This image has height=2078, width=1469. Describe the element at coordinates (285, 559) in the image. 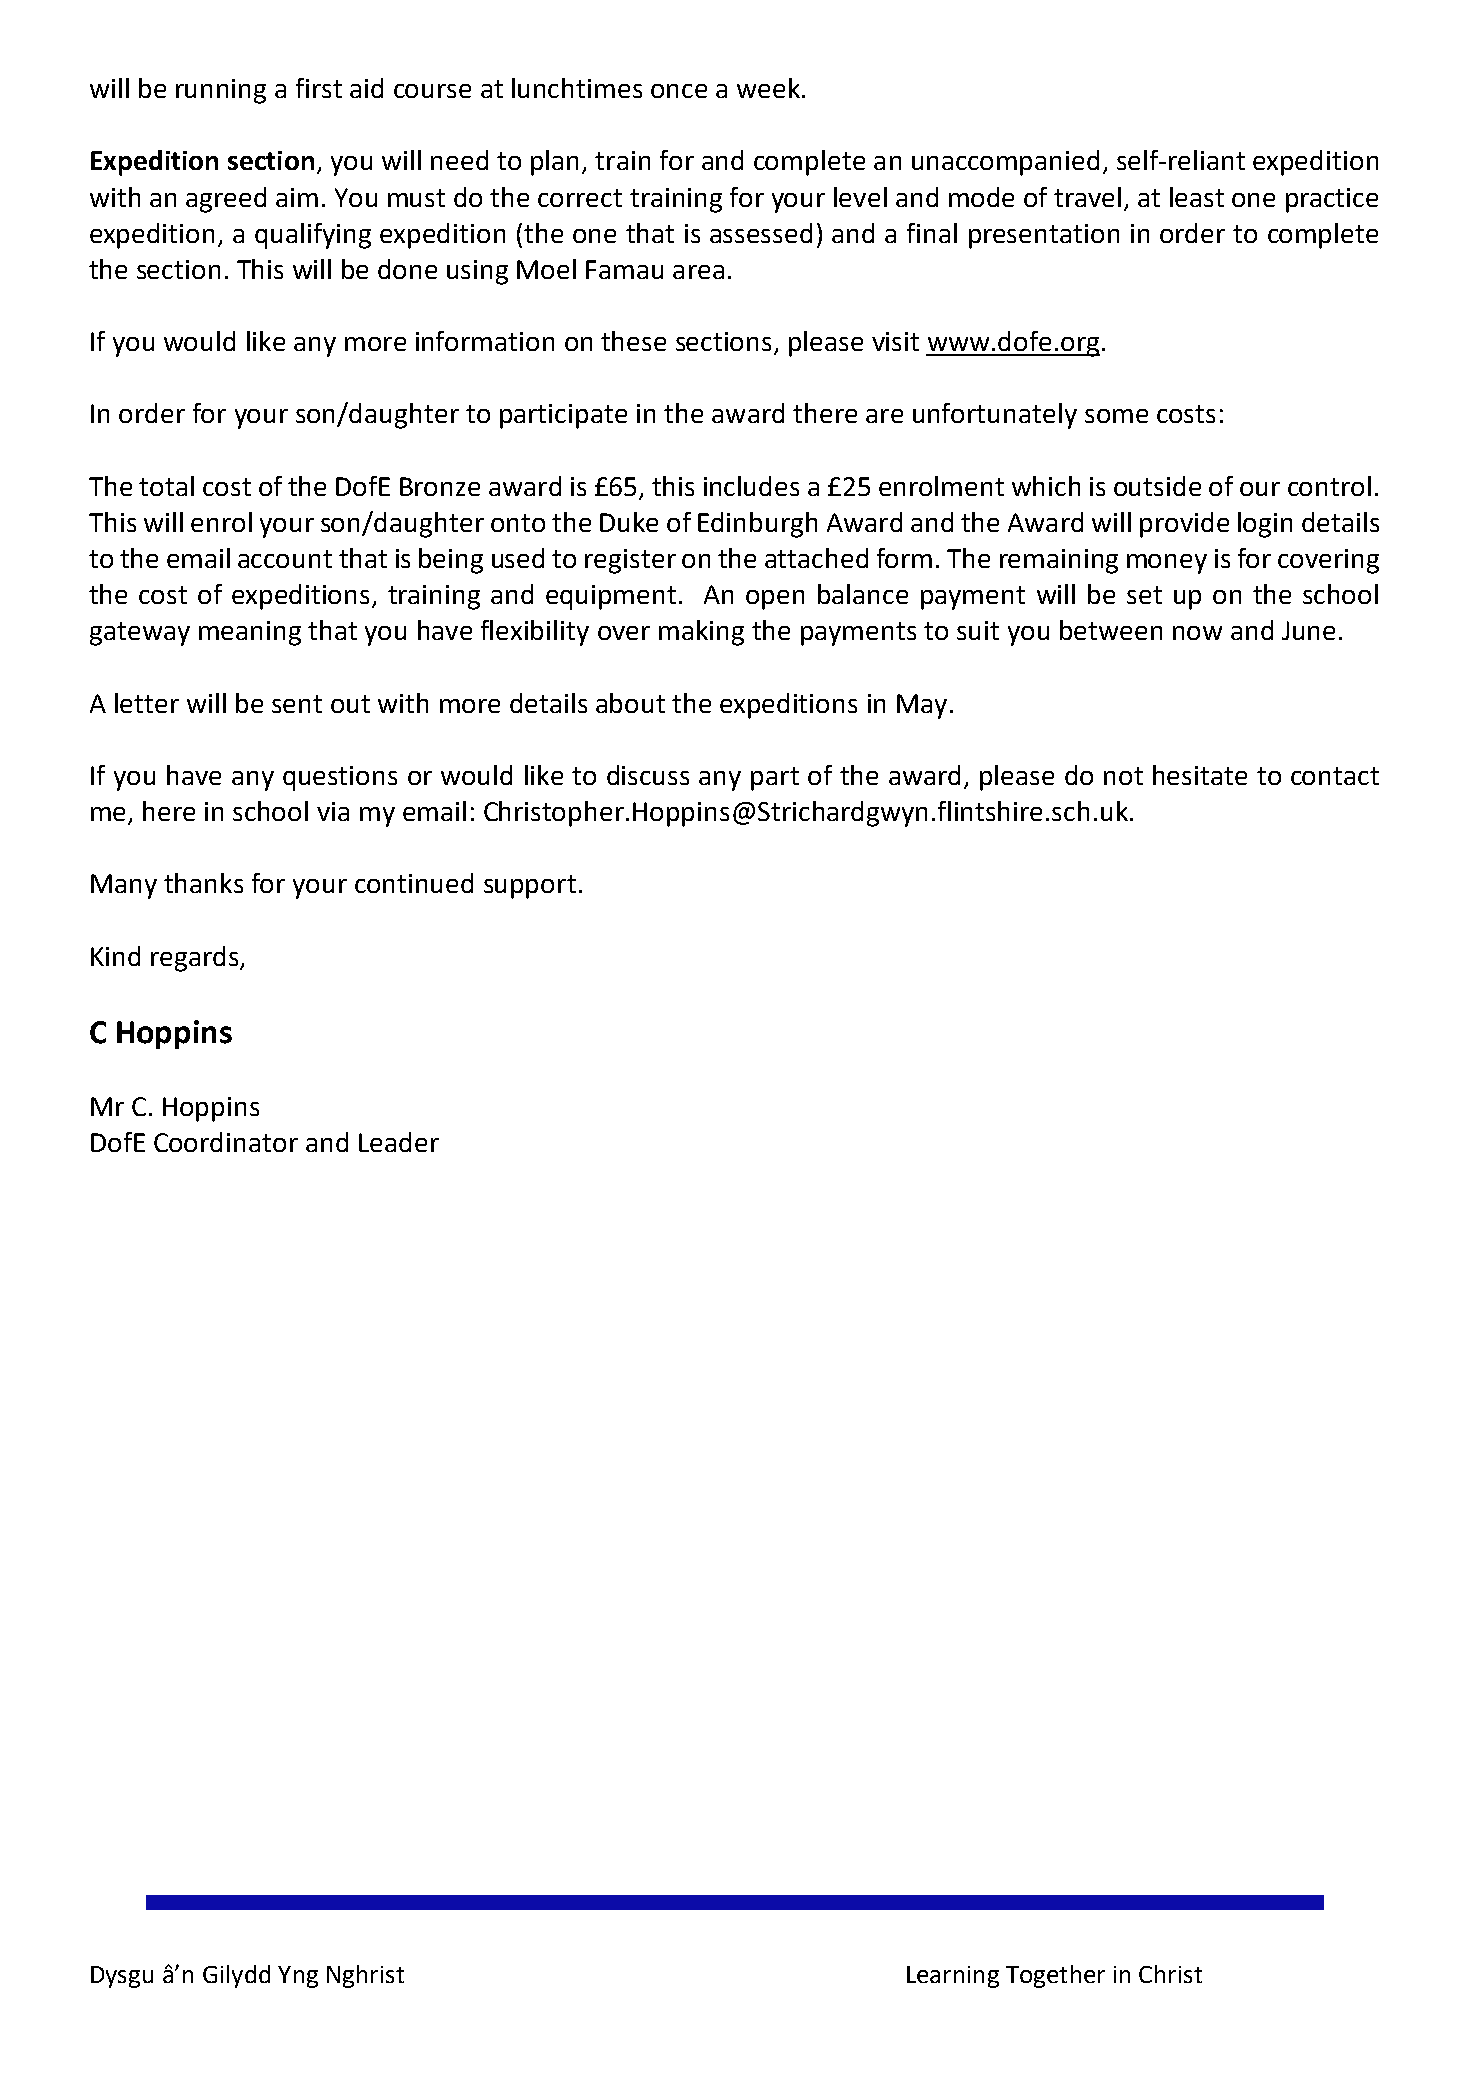

I see `account` at that location.
